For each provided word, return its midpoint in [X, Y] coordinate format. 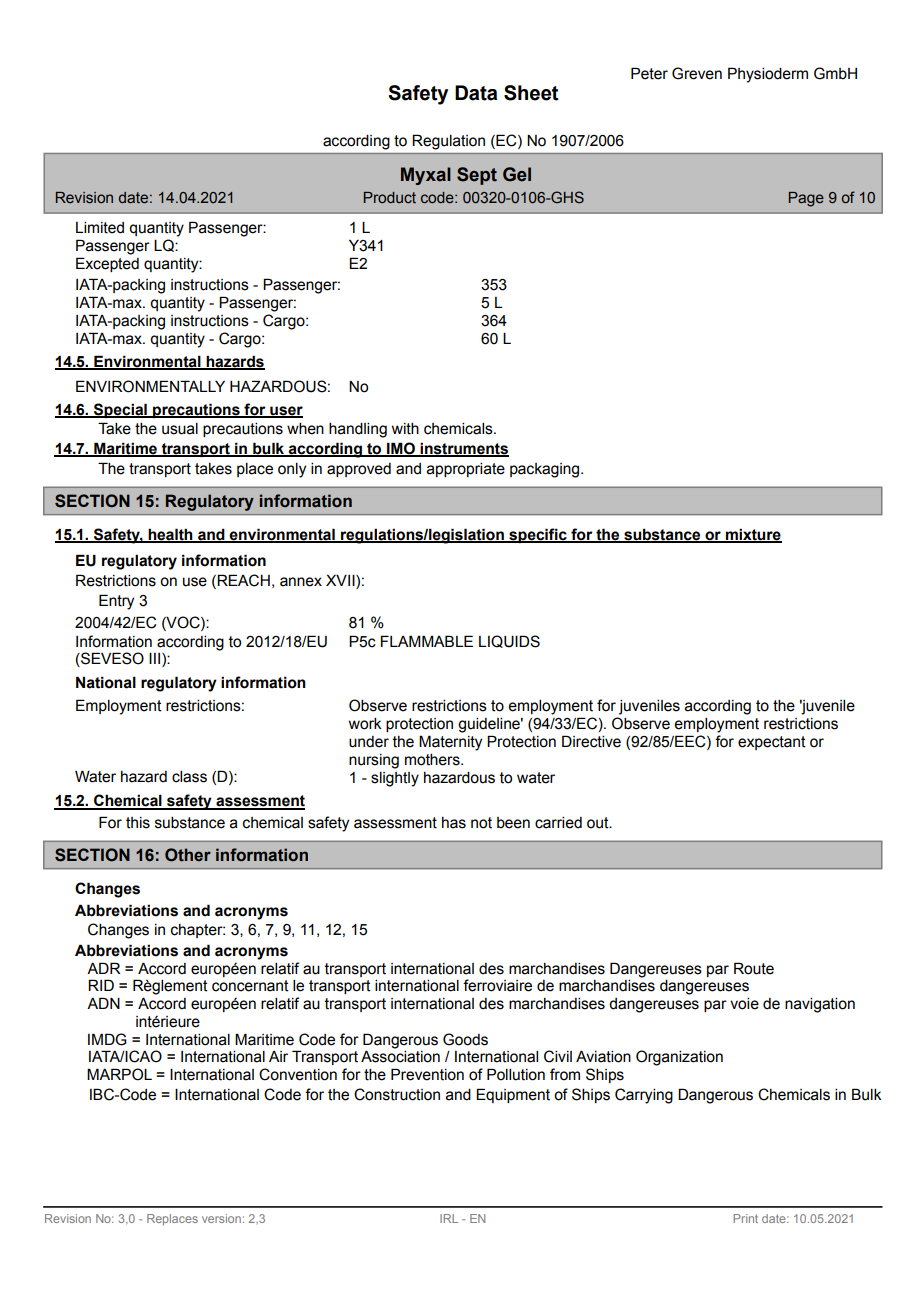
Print [745, 1218]
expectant [772, 743]
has [454, 823]
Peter [649, 73]
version [221, 1218]
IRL [449, 1218]
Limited [100, 228]
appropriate [466, 470]
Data [476, 93]
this [138, 823]
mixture [752, 535]
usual [180, 429]
